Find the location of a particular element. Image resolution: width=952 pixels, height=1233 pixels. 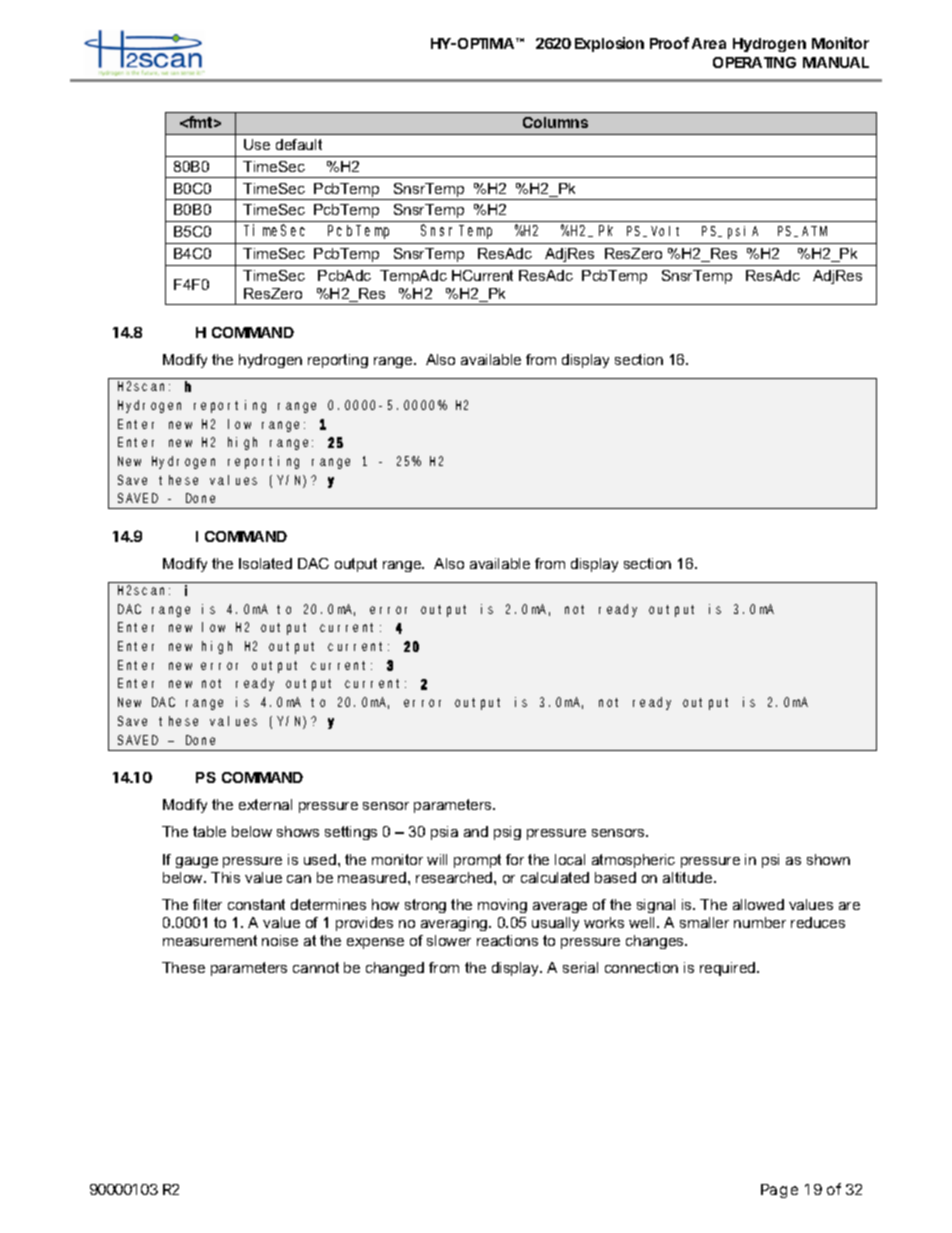

Columns is located at coordinates (555, 122).
